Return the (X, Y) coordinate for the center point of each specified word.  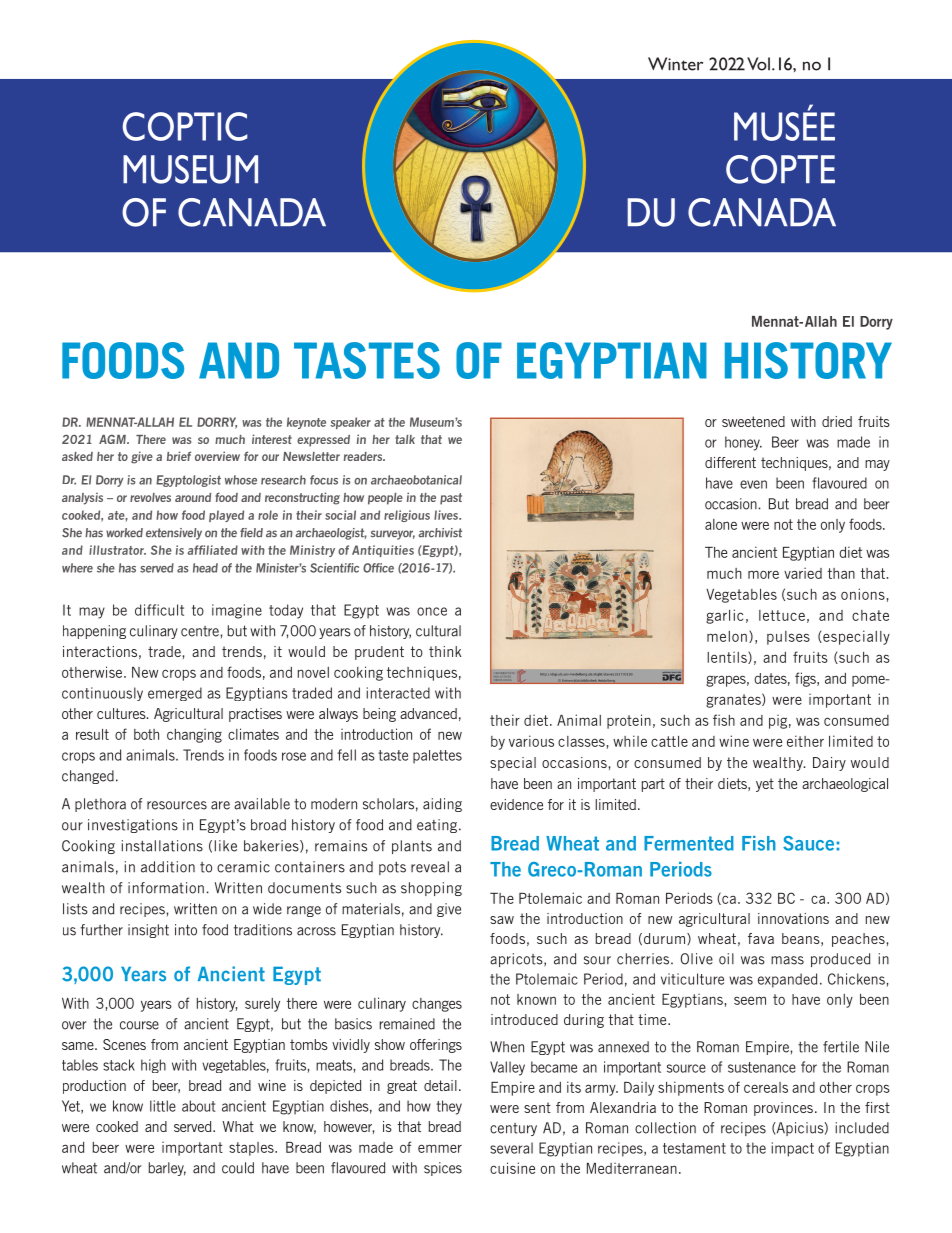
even (753, 484)
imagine (237, 611)
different (730, 462)
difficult (159, 610)
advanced (428, 713)
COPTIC (185, 126)
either (805, 741)
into (186, 930)
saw (502, 920)
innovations (793, 918)
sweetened (753, 421)
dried (837, 421)
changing (194, 736)
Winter (675, 64)
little (163, 1106)
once (432, 611)
